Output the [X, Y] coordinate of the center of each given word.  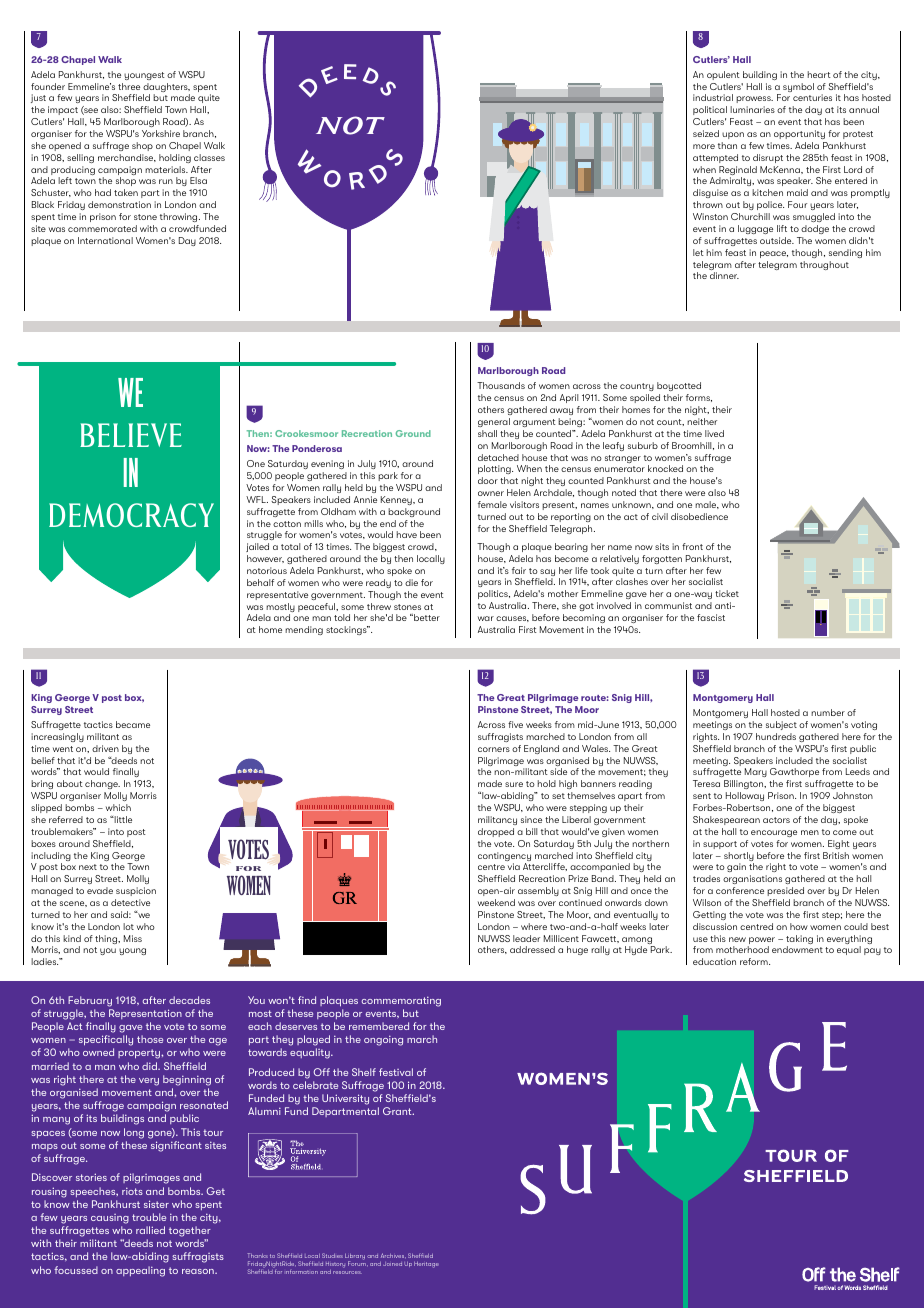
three [129, 86]
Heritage [426, 1265]
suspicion [136, 891]
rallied [150, 1230]
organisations [752, 879]
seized [706, 133]
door [488, 480]
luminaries [752, 109]
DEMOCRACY [131, 515]
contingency [504, 858]
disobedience [699, 516]
